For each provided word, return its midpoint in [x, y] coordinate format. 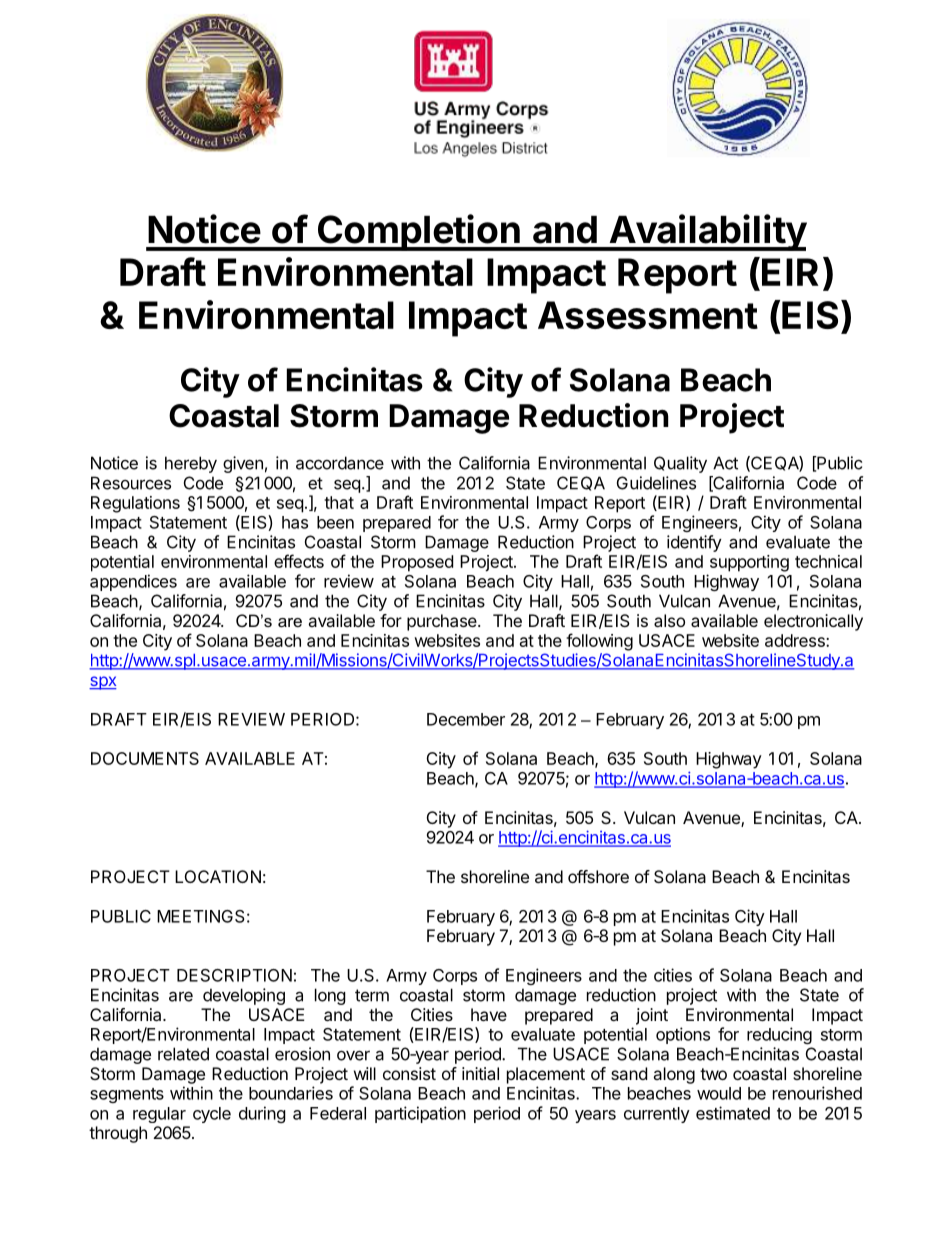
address [796, 640]
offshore [598, 876]
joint [652, 1016]
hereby [191, 464]
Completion [418, 232]
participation [420, 1114]
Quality [680, 464]
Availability [707, 232]
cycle [212, 1115]
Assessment [648, 315]
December [466, 719]
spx [103, 683]
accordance [340, 463]
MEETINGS [201, 916]
